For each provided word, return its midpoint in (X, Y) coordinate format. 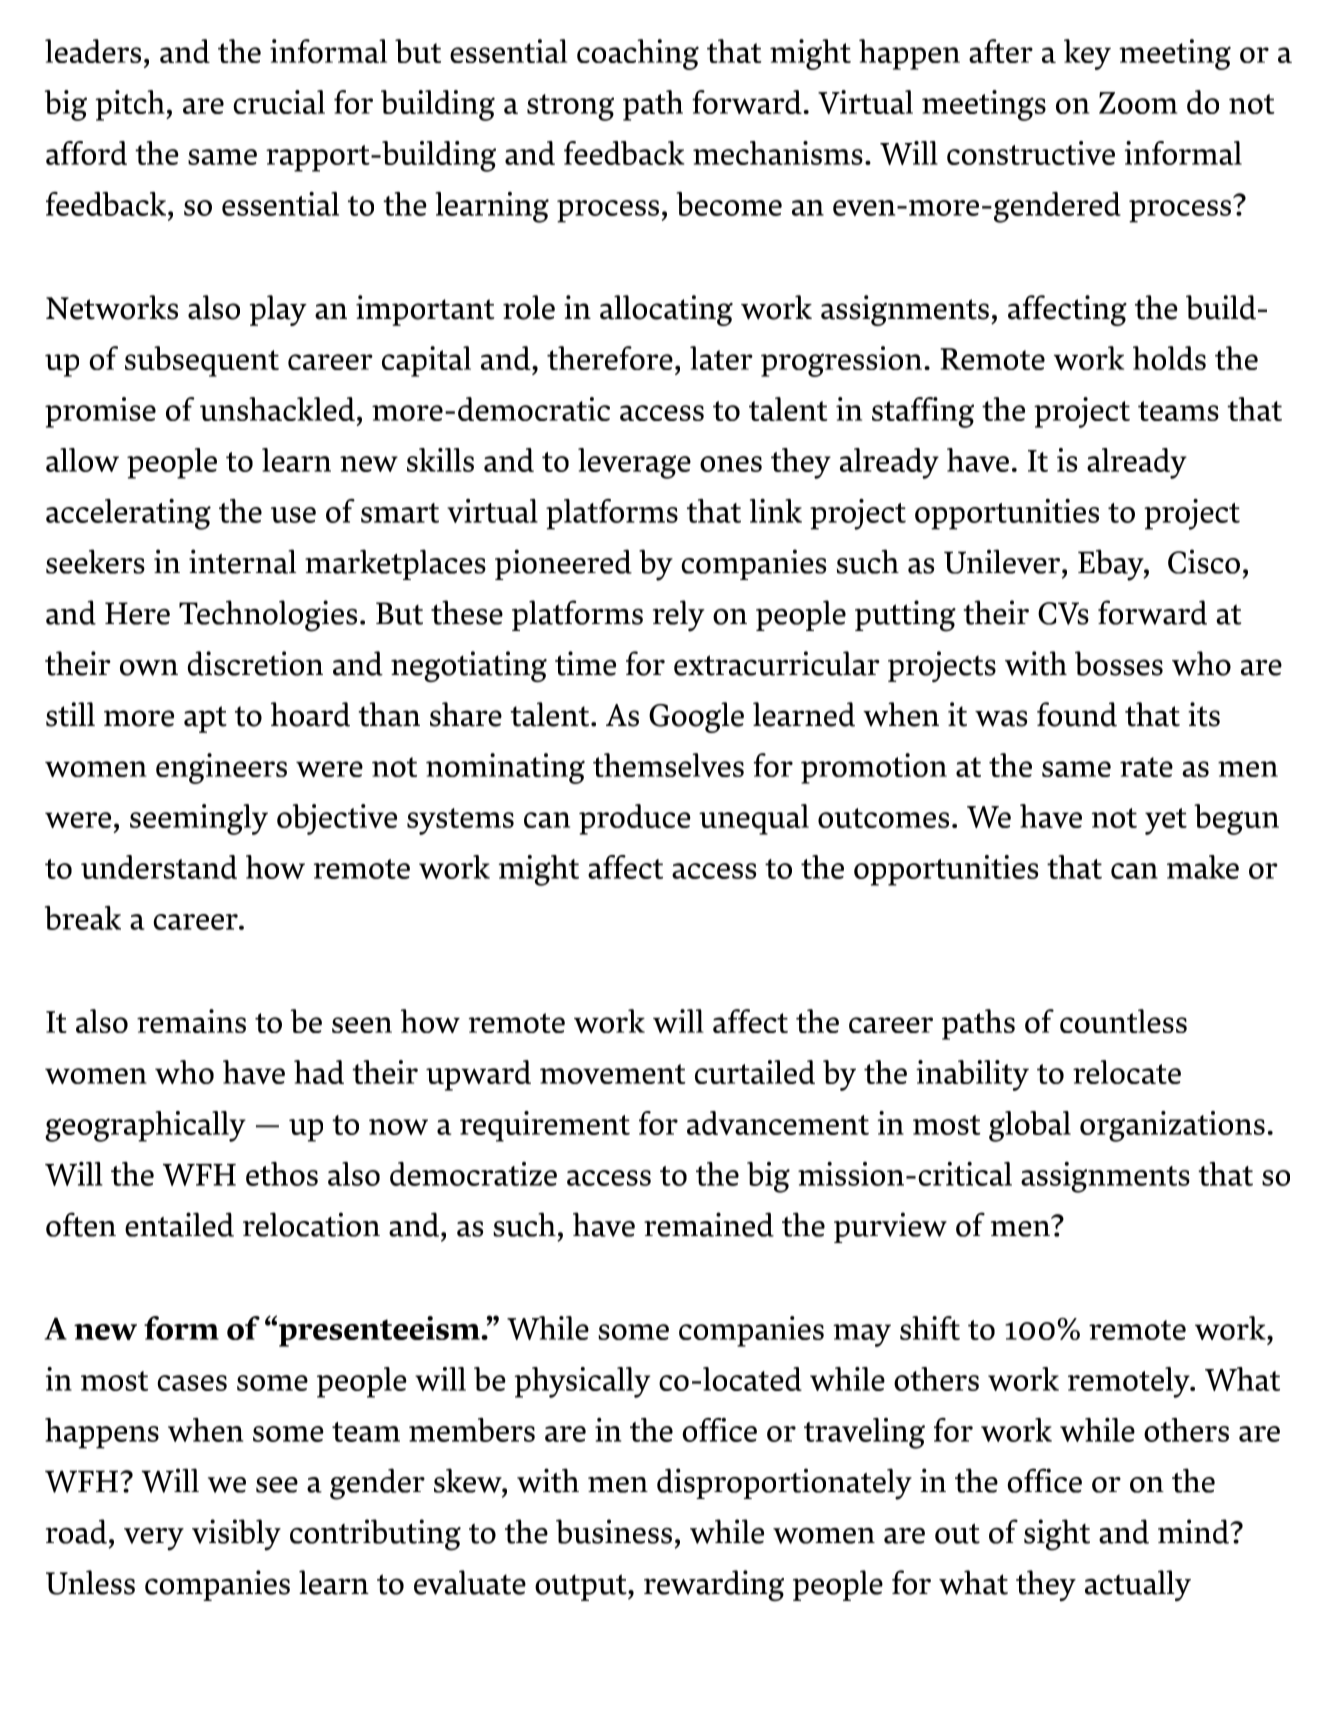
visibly (236, 1535)
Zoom (1138, 103)
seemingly (199, 819)
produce (635, 819)
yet (1166, 821)
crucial (279, 102)
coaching (638, 54)
